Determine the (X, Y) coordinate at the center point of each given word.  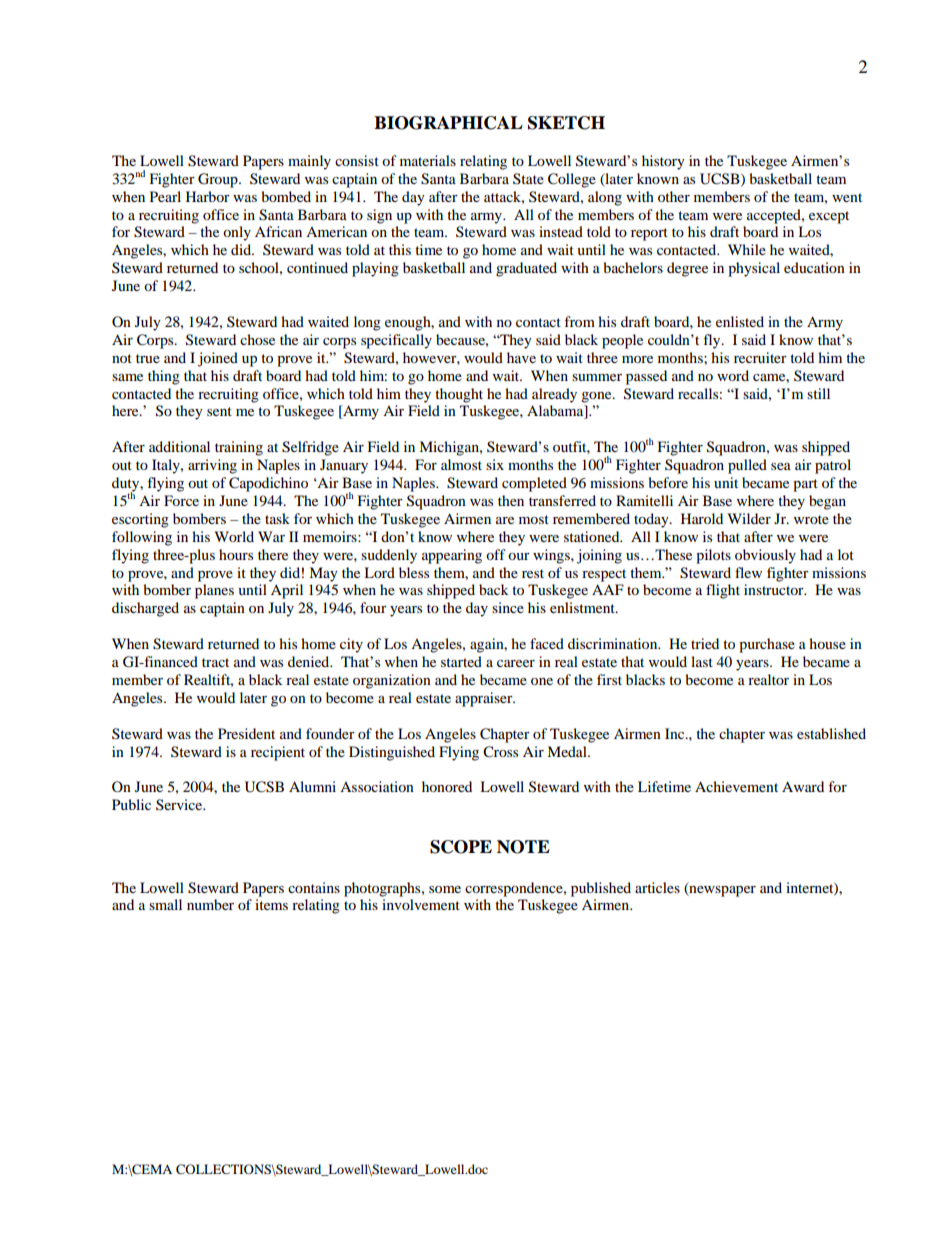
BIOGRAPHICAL (448, 123)
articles (657, 887)
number (210, 904)
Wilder (749, 518)
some (445, 889)
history (663, 162)
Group (219, 180)
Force (181, 500)
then (511, 500)
